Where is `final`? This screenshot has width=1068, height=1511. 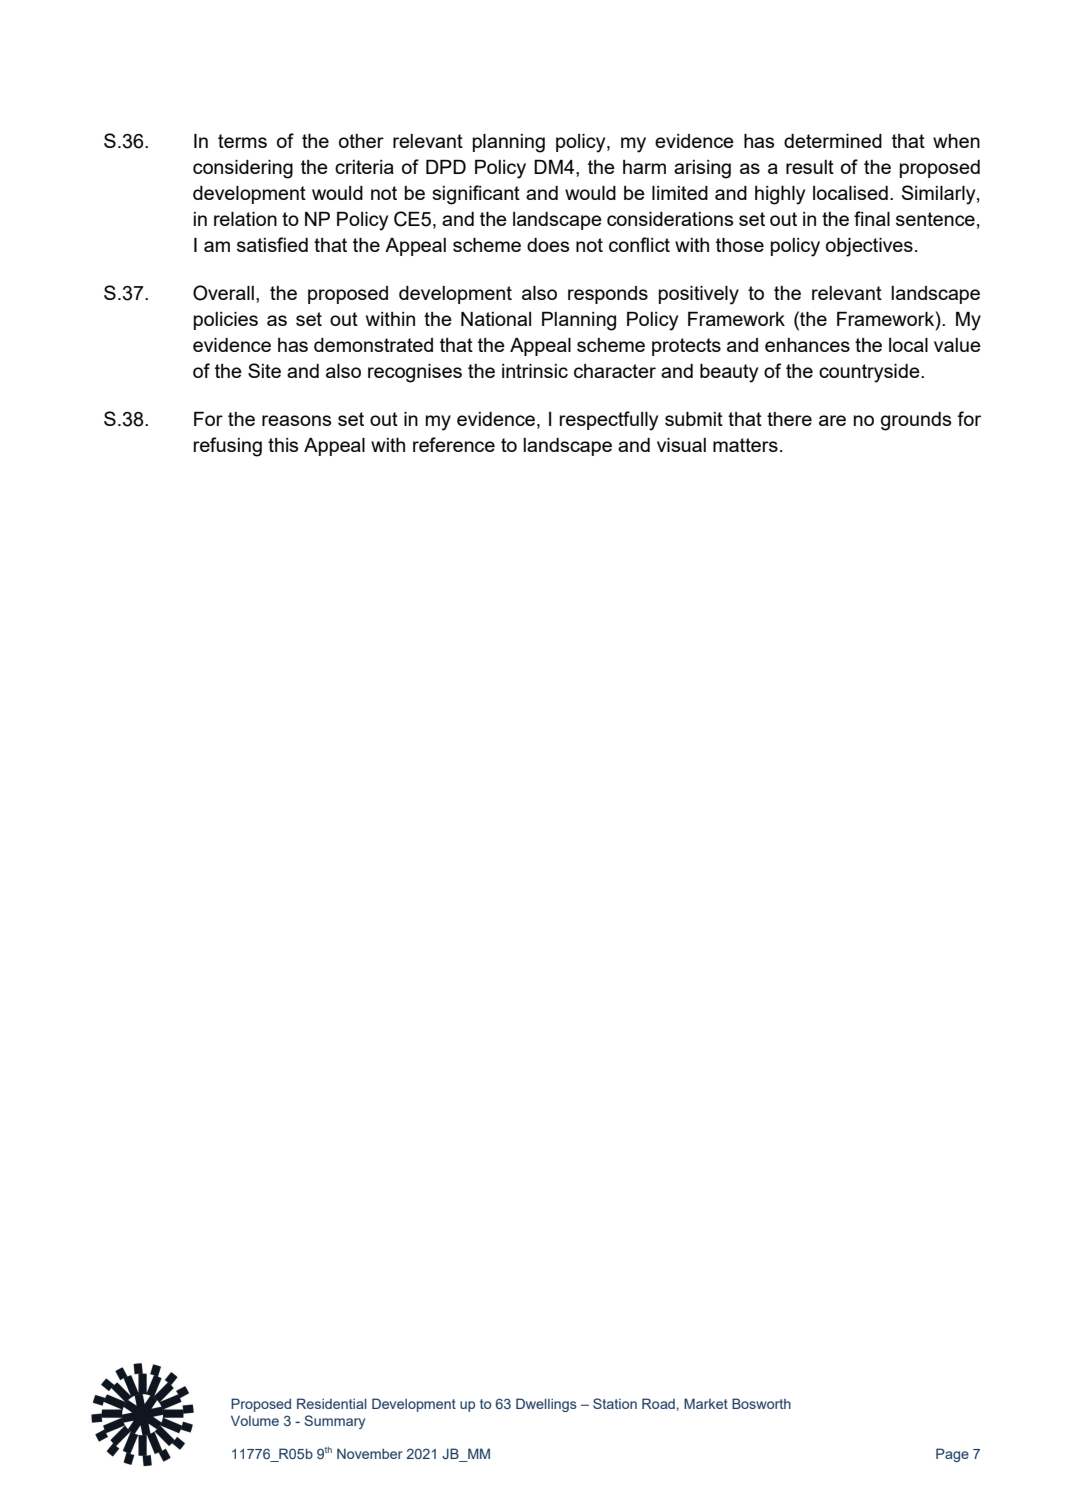
final is located at coordinates (872, 218).
